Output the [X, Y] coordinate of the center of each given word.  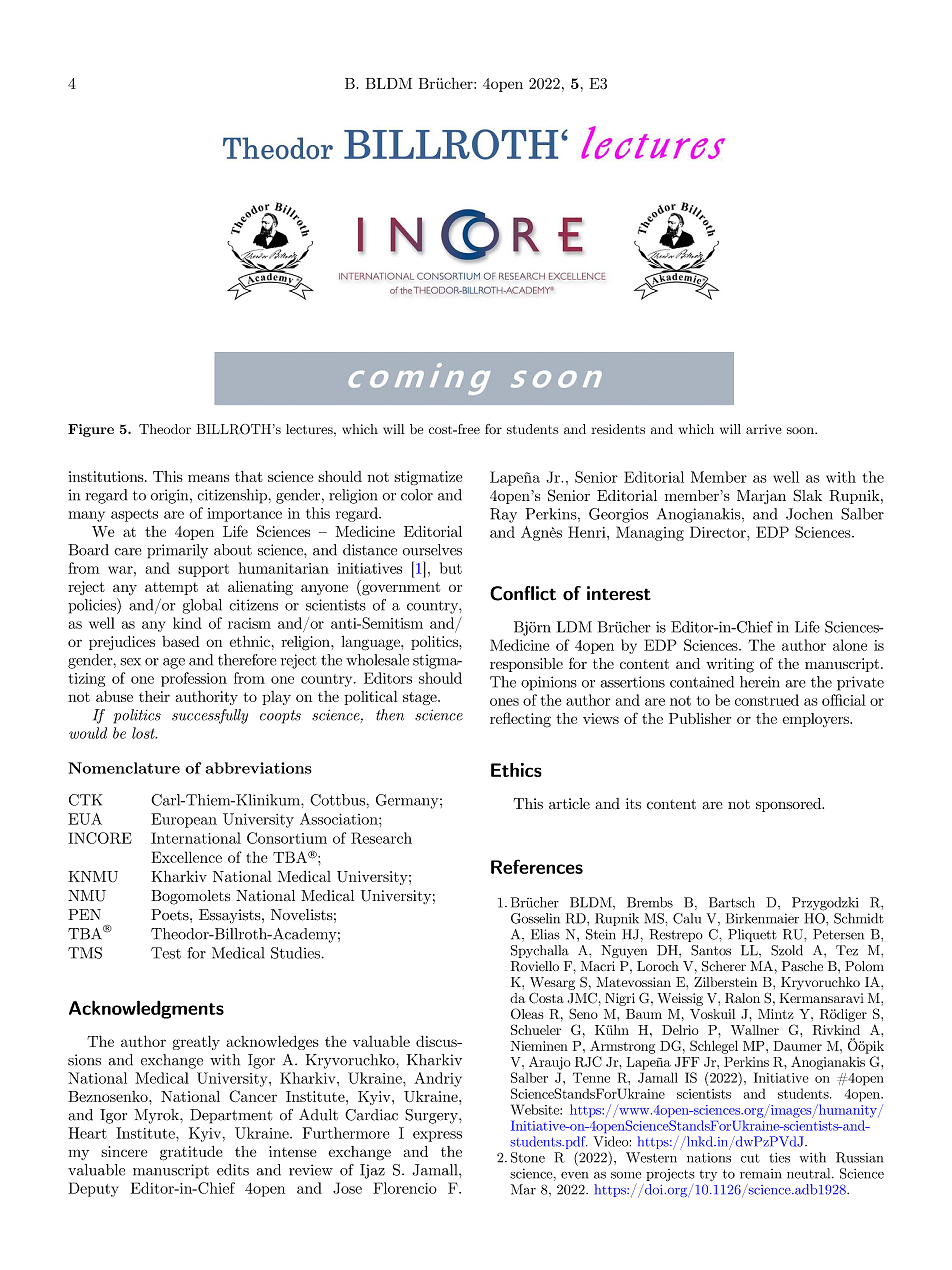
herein [760, 682]
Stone [528, 1157]
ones [504, 702]
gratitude [191, 1153]
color [417, 495]
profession [194, 679]
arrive [763, 429]
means [208, 478]
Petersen [838, 934]
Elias [545, 934]
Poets [171, 915]
